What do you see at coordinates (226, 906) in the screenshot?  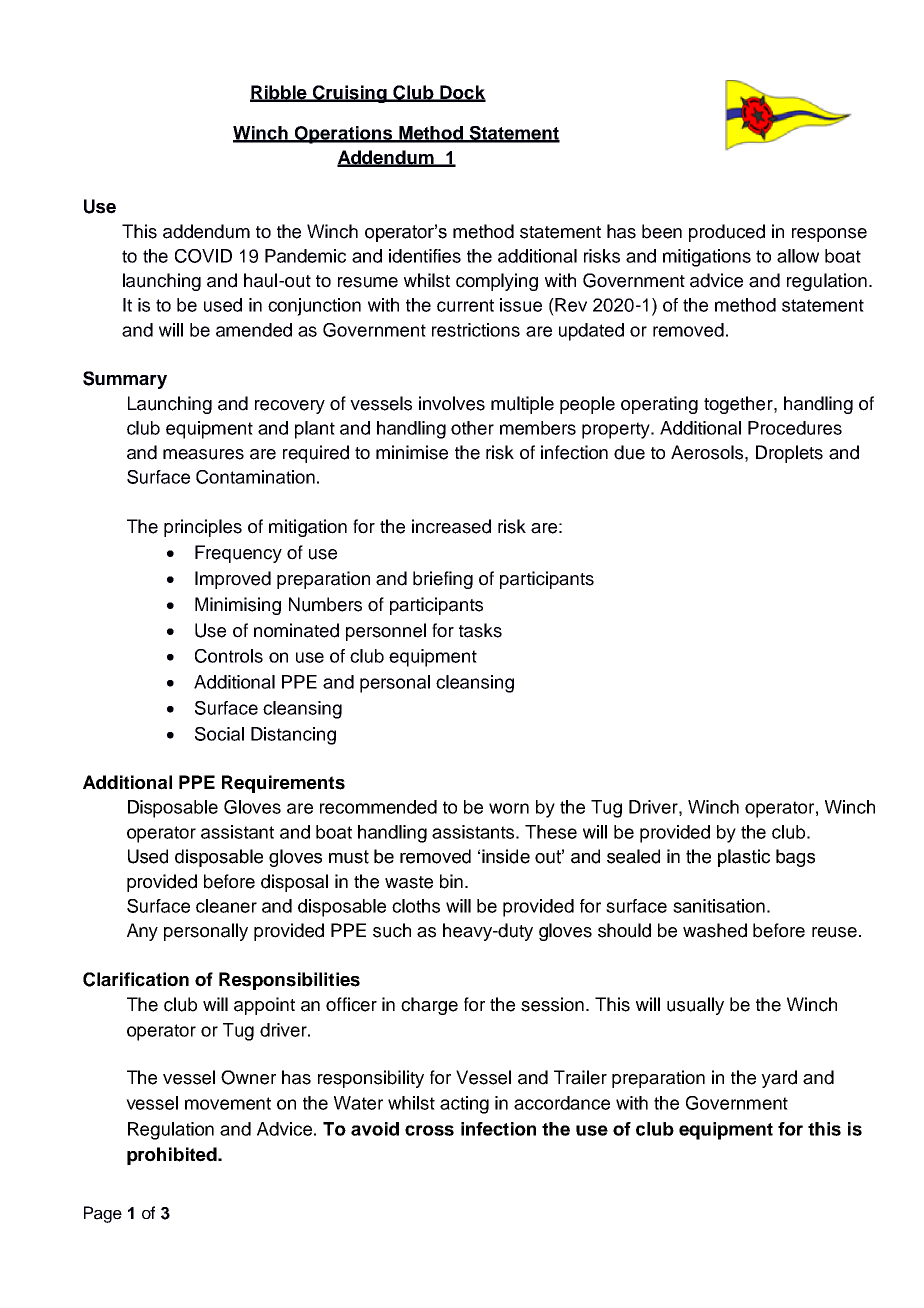 I see `cleaner` at bounding box center [226, 906].
